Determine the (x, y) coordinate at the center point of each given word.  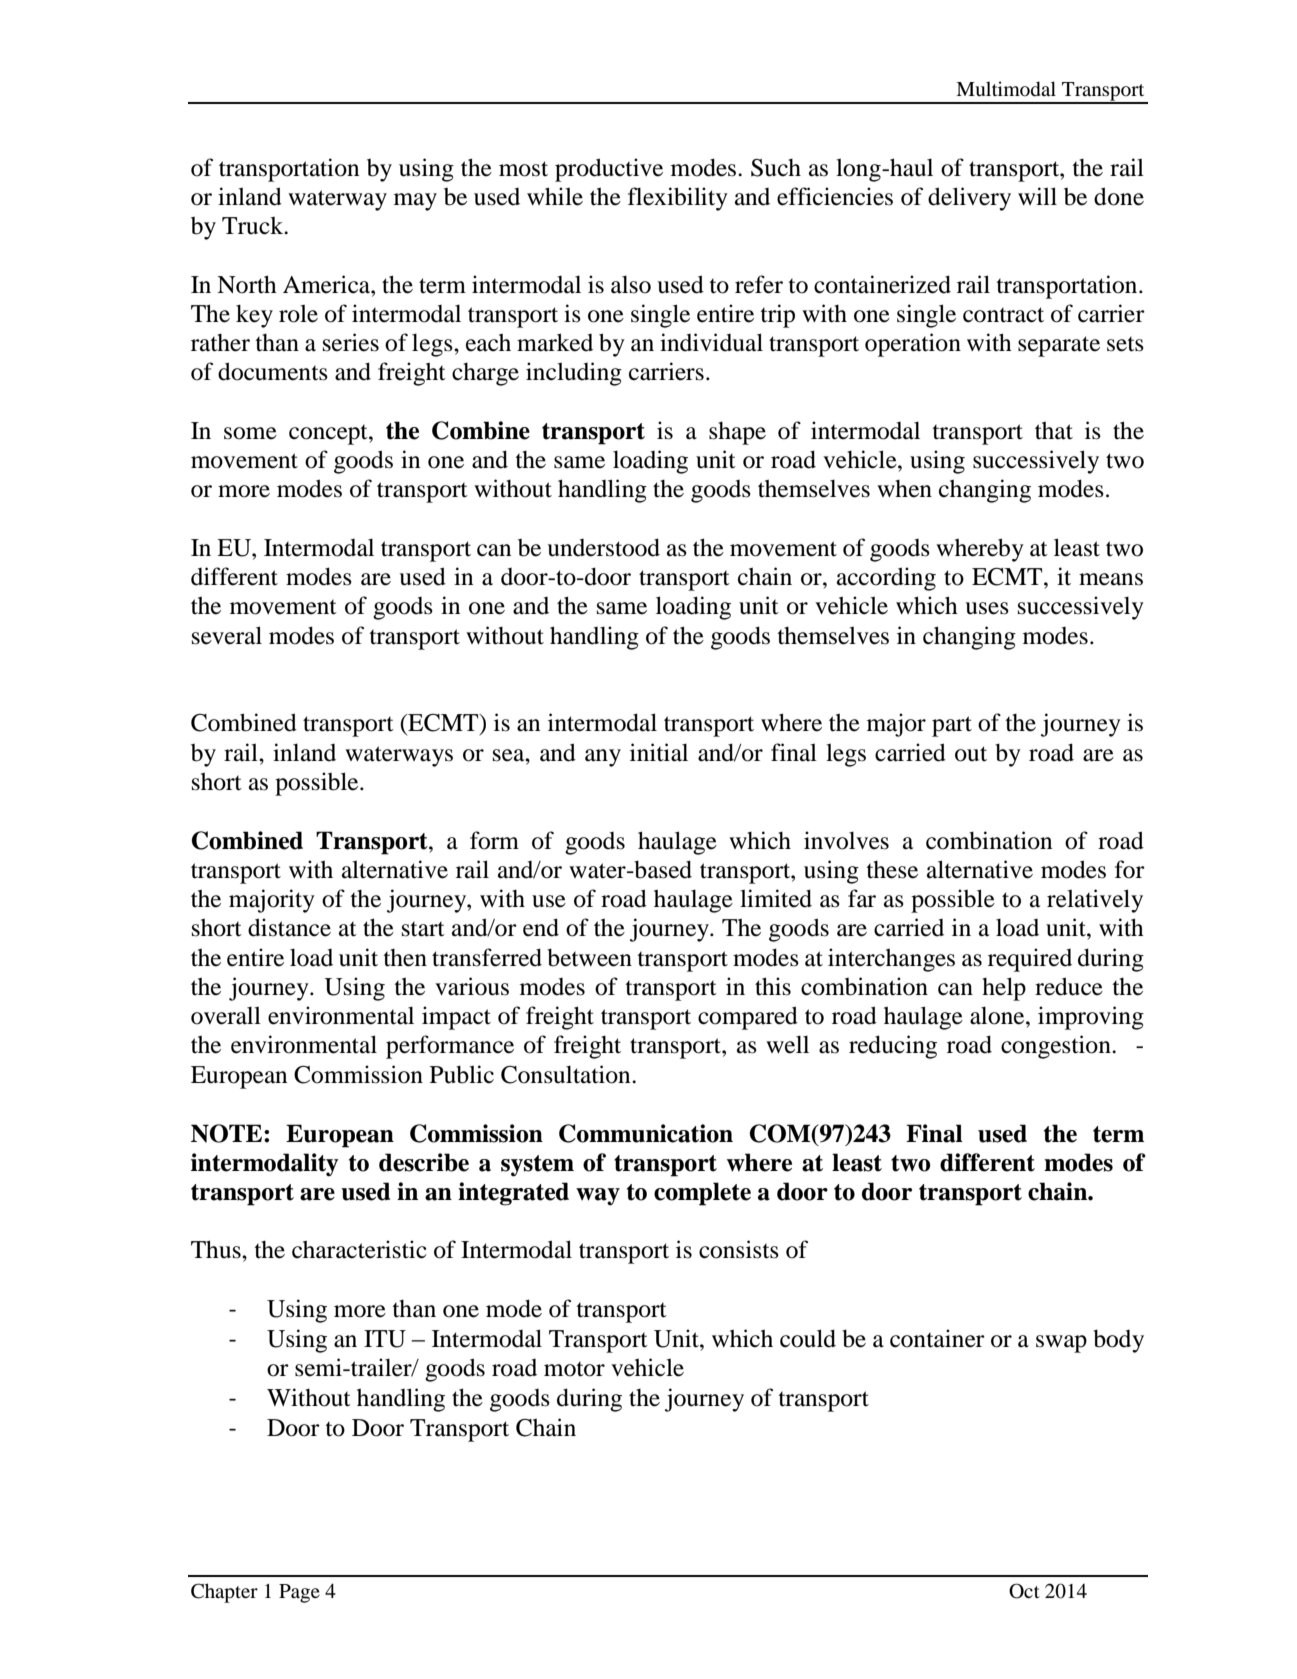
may (415, 202)
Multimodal (1006, 89)
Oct (1024, 1591)
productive (609, 170)
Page (299, 1593)
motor (574, 1369)
